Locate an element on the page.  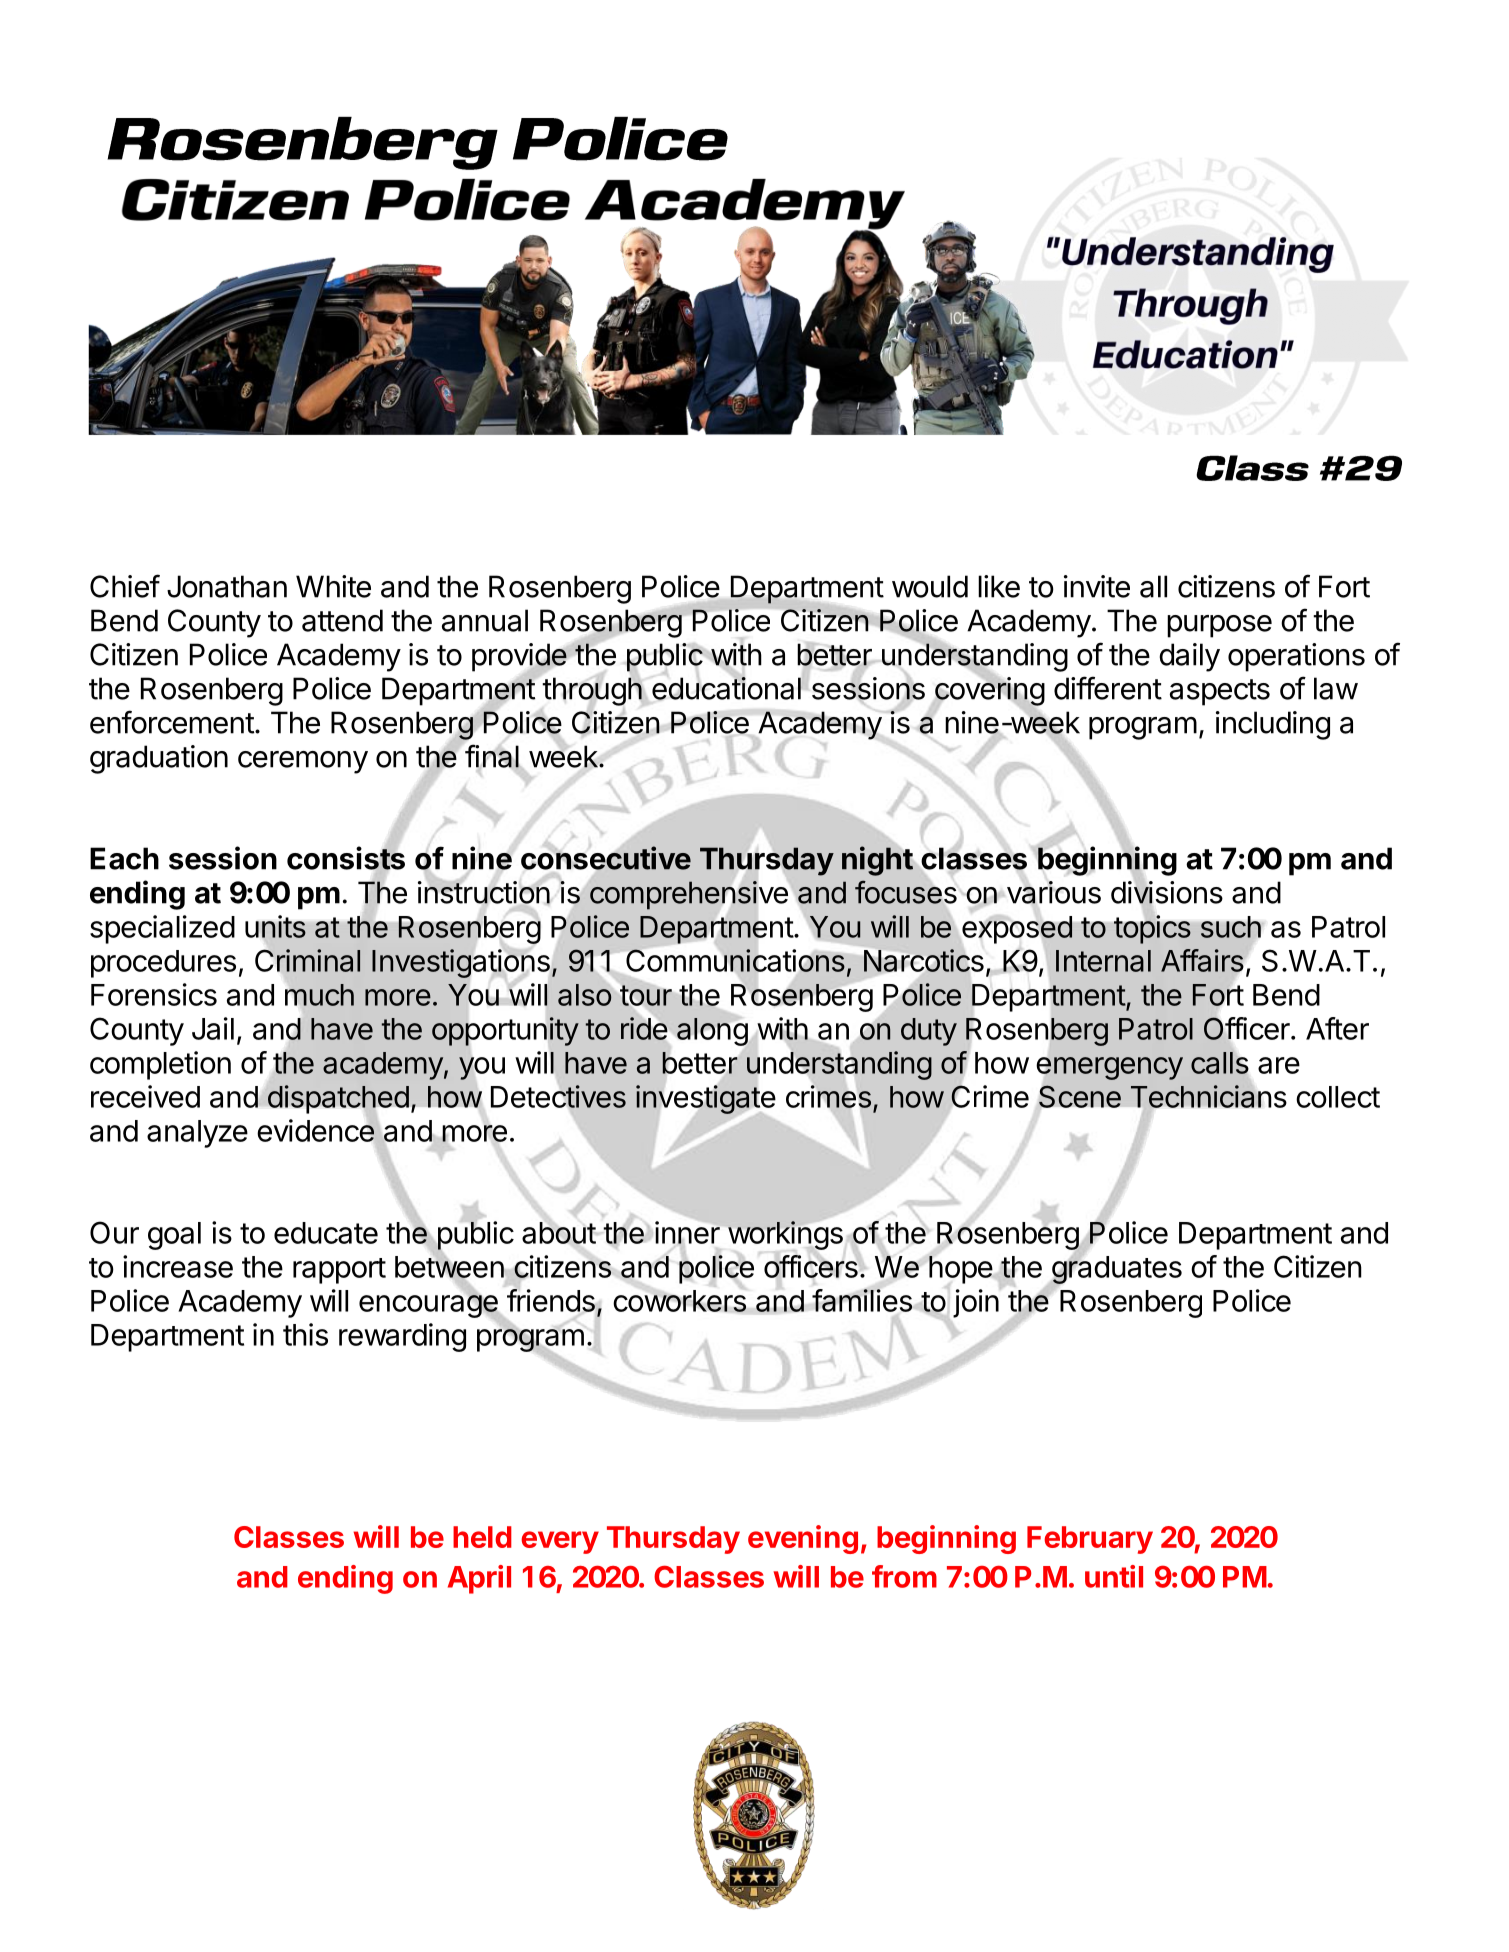
evening is located at coordinates (803, 1539).
